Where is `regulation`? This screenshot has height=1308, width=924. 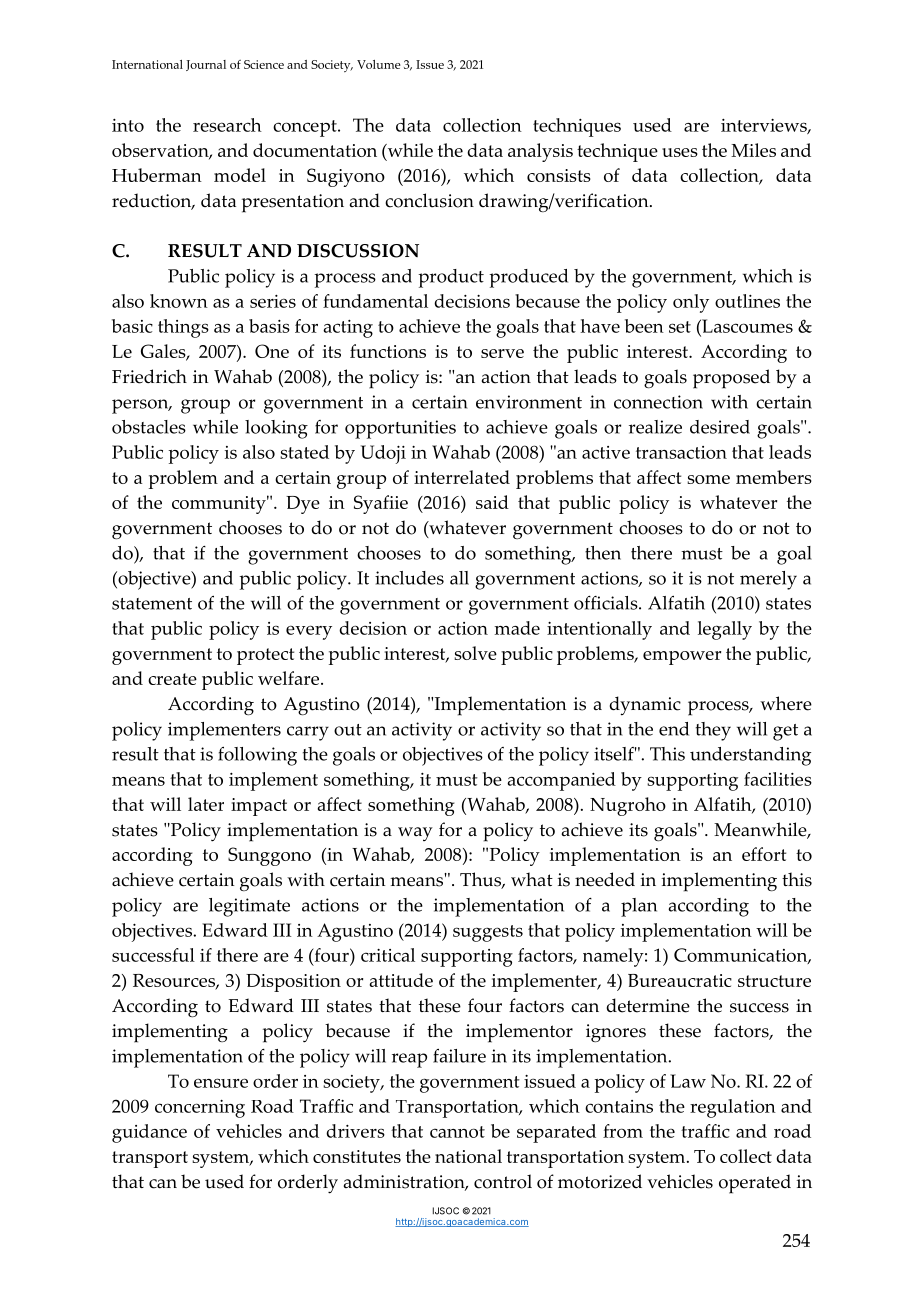
regulation is located at coordinates (733, 1108).
